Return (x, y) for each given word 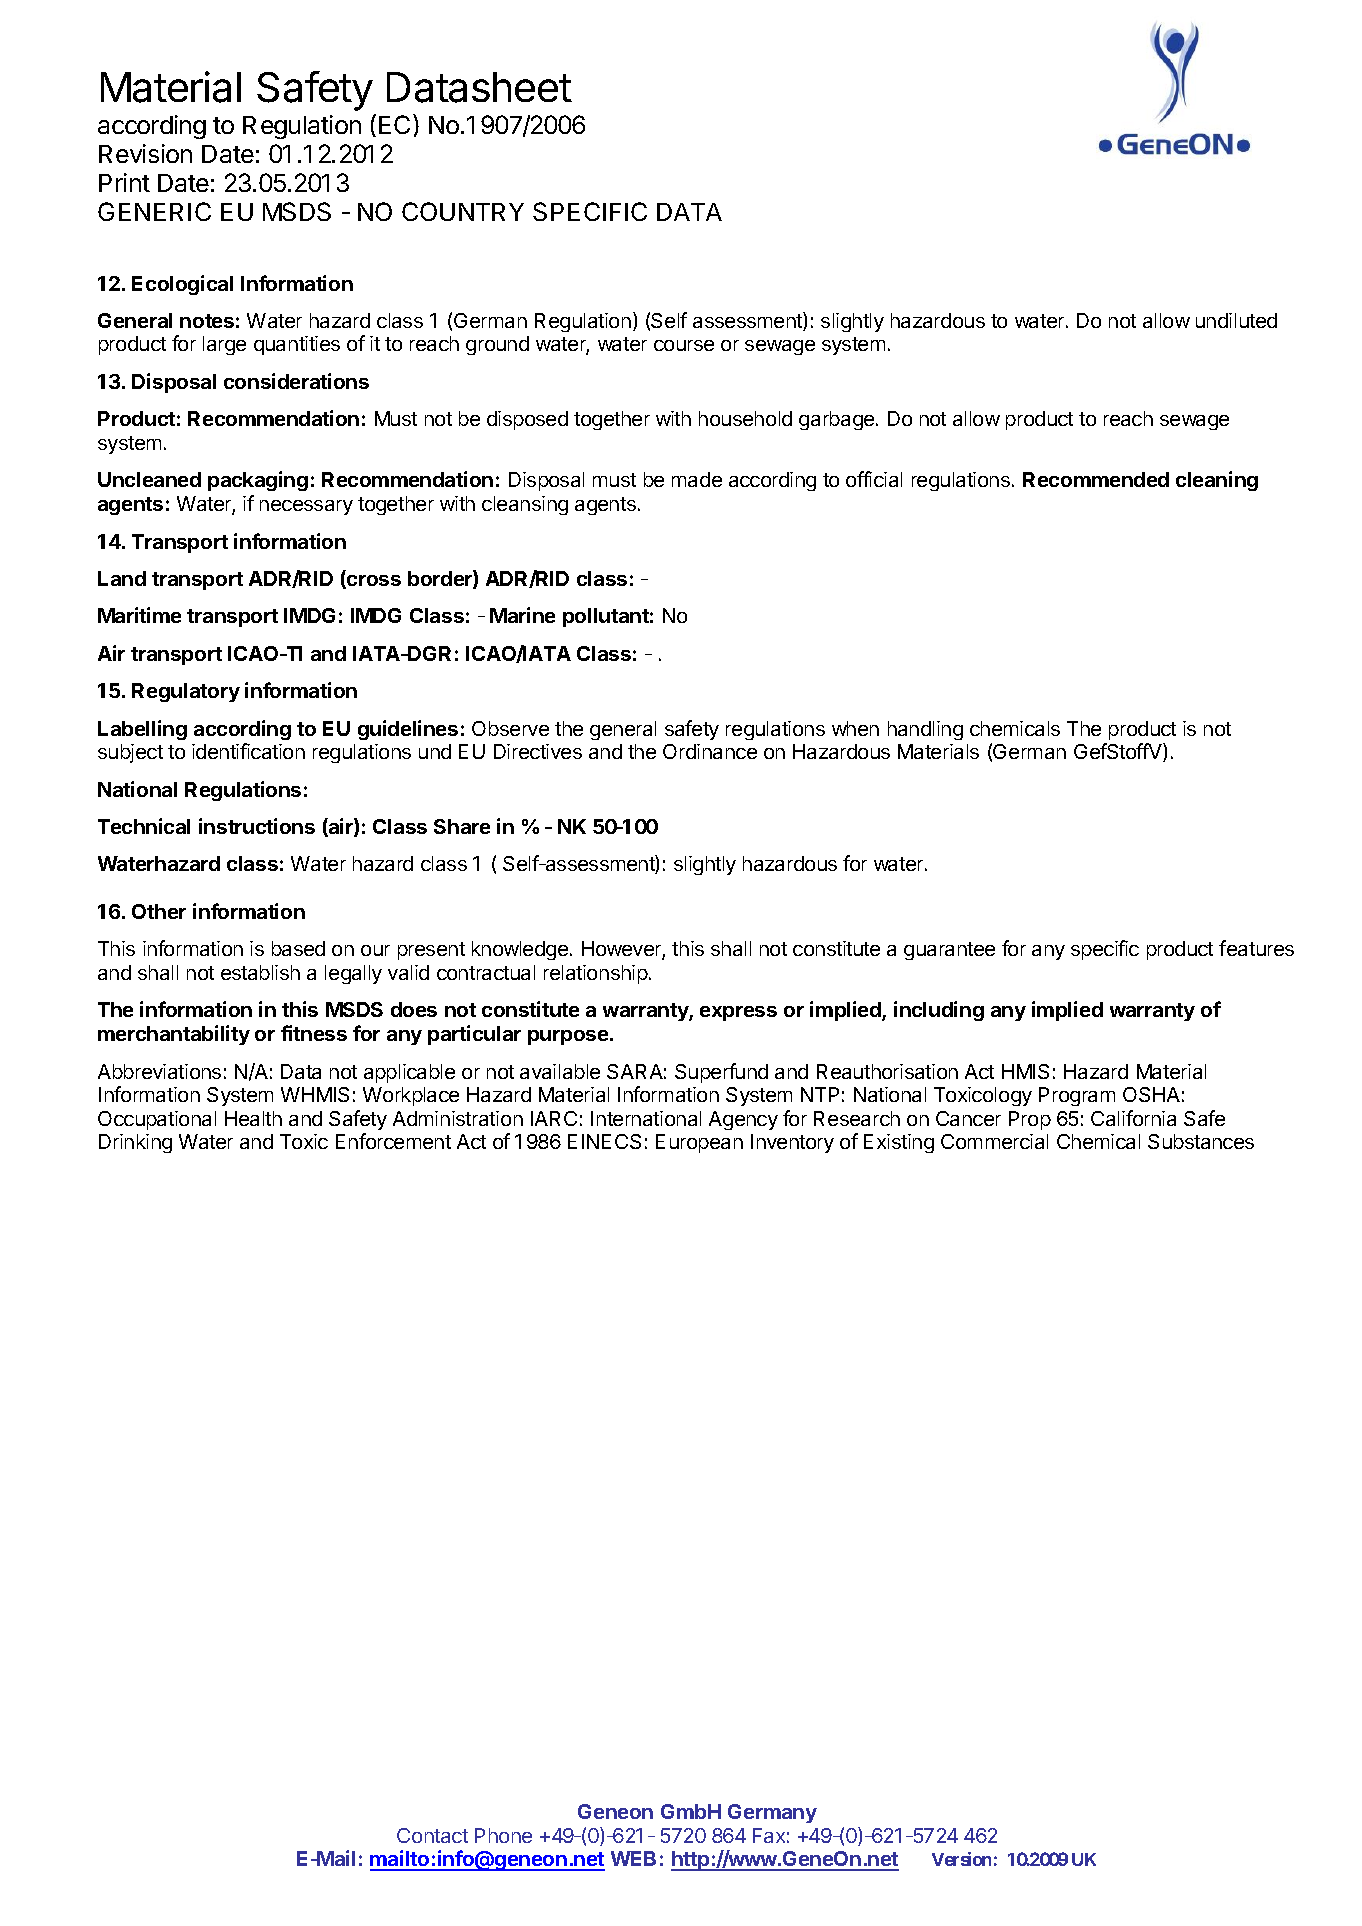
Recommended (1096, 479)
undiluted (1236, 320)
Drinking (135, 1143)
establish (260, 972)
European (699, 1143)
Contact (432, 1835)
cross (373, 582)
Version (961, 1859)
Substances (1201, 1141)
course (684, 345)
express (738, 1013)
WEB (633, 1858)
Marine (522, 615)
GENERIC (154, 211)
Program (1077, 1096)
